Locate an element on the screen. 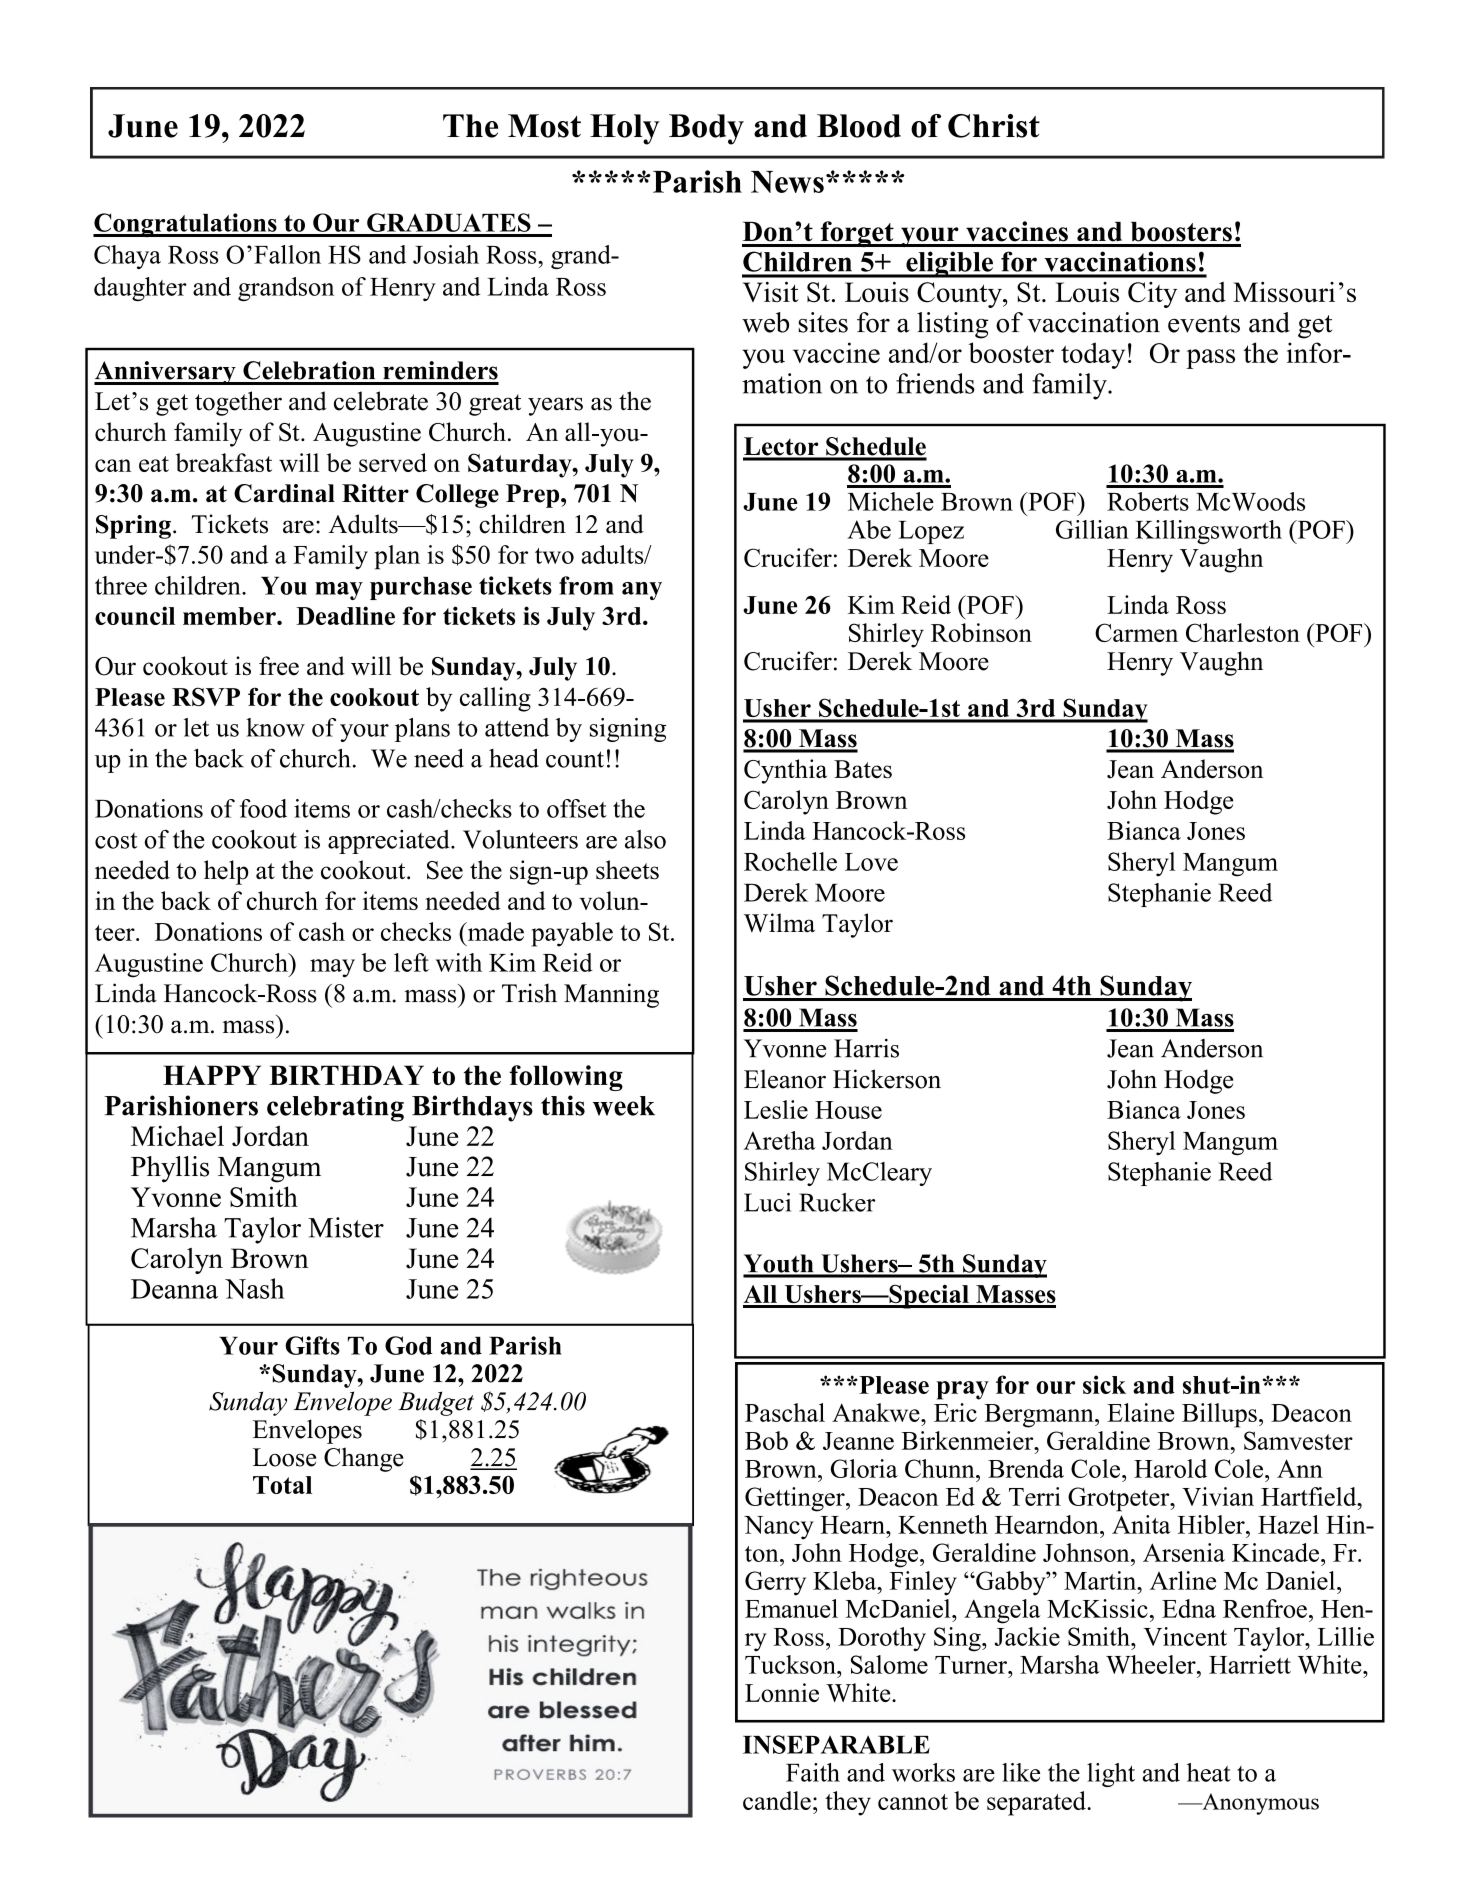  Total is located at coordinates (282, 1485).
